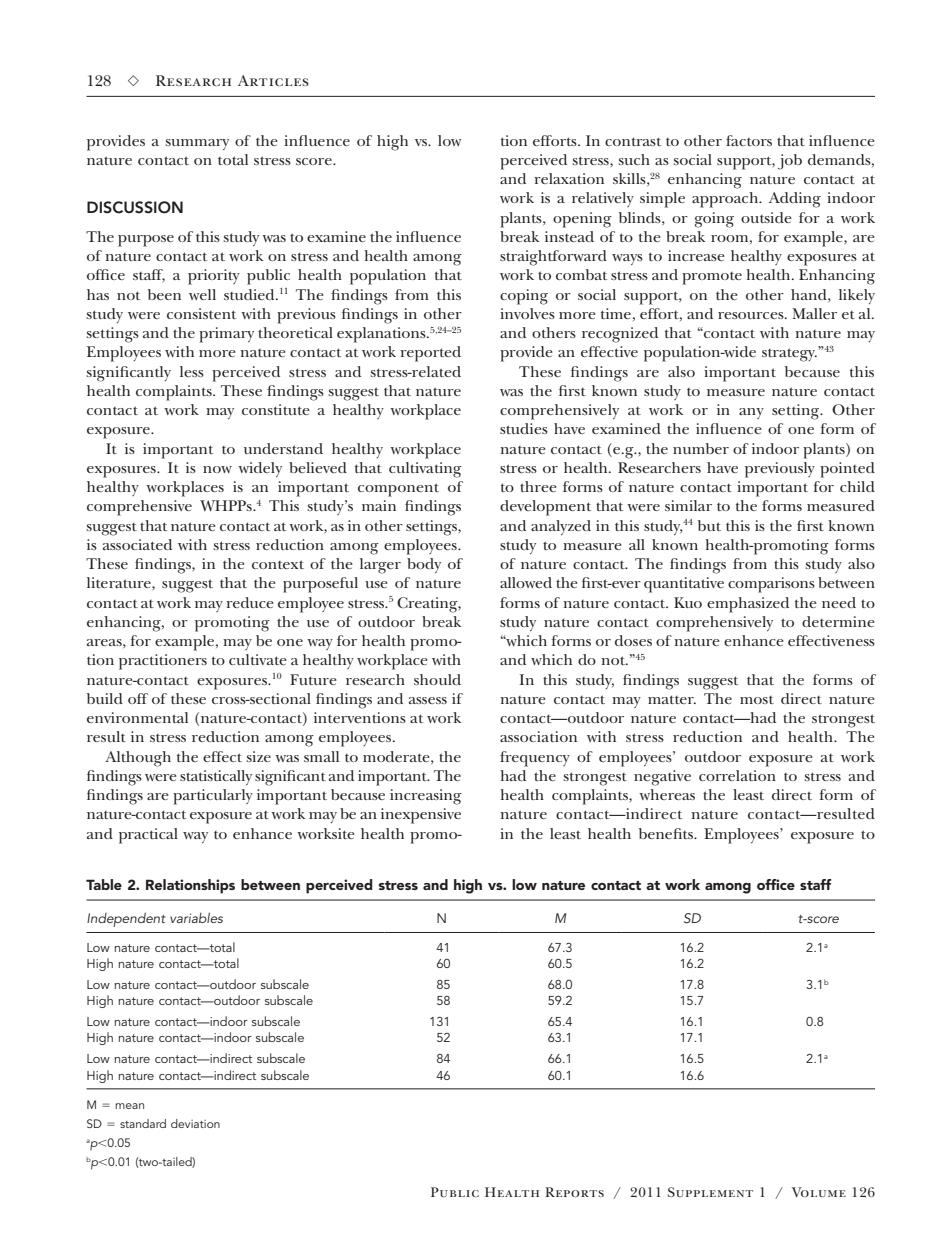  I want to click on Reports, so click(574, 1192).
